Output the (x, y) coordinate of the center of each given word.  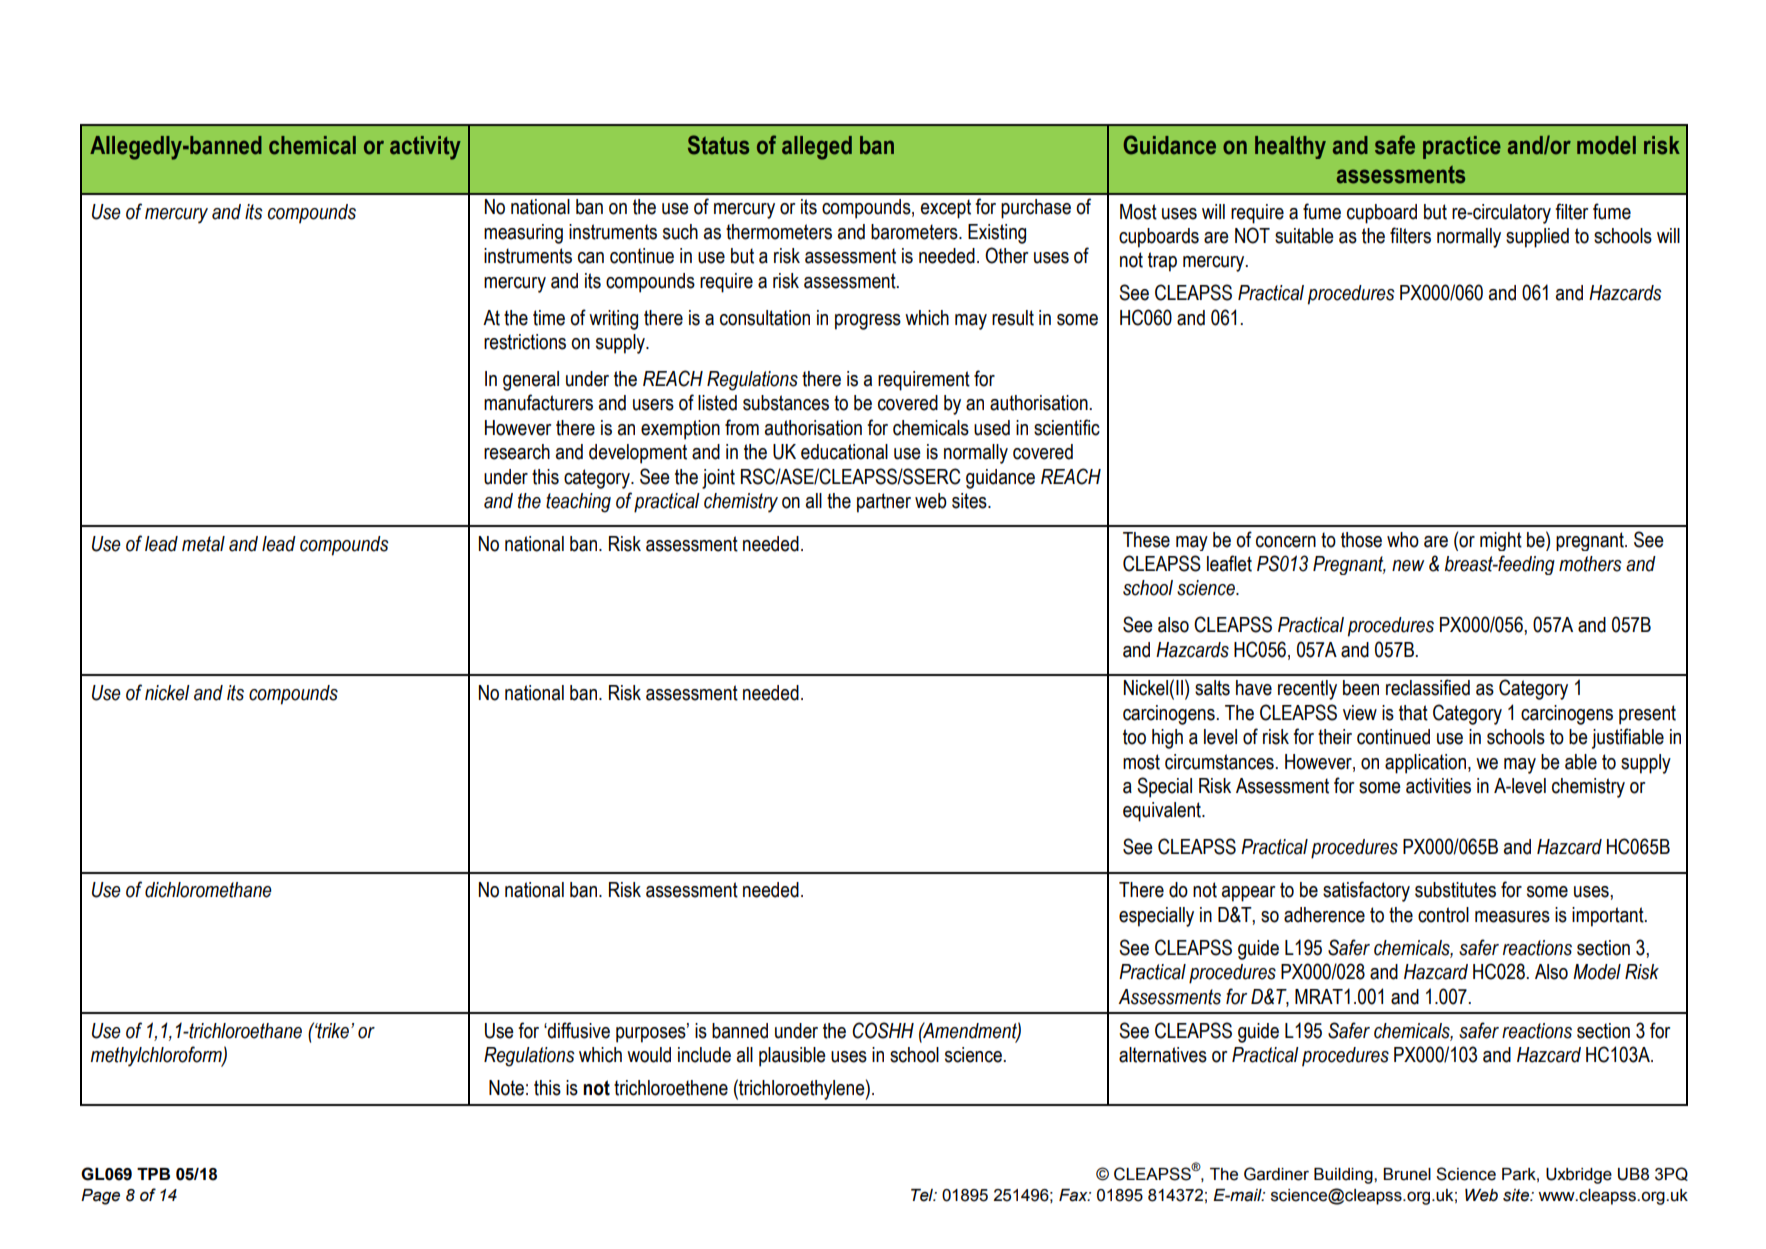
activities (1438, 786)
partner (884, 503)
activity (425, 148)
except (946, 209)
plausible (792, 1057)
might (1501, 541)
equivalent (1163, 812)
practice (1462, 147)
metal (203, 544)
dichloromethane (208, 890)
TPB (153, 1174)
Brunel (1407, 1174)
